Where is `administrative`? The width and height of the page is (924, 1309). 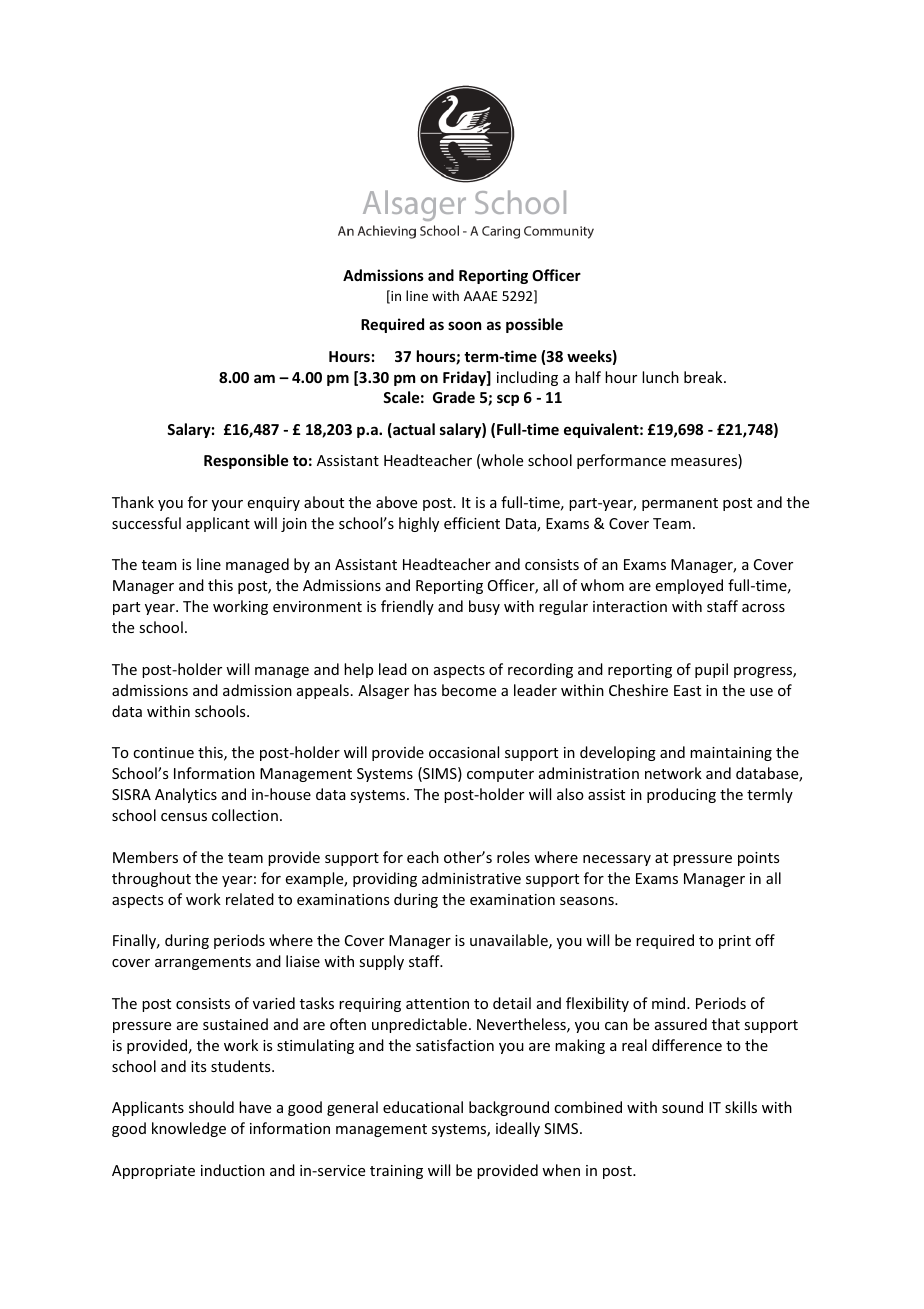 administrative is located at coordinates (471, 878).
